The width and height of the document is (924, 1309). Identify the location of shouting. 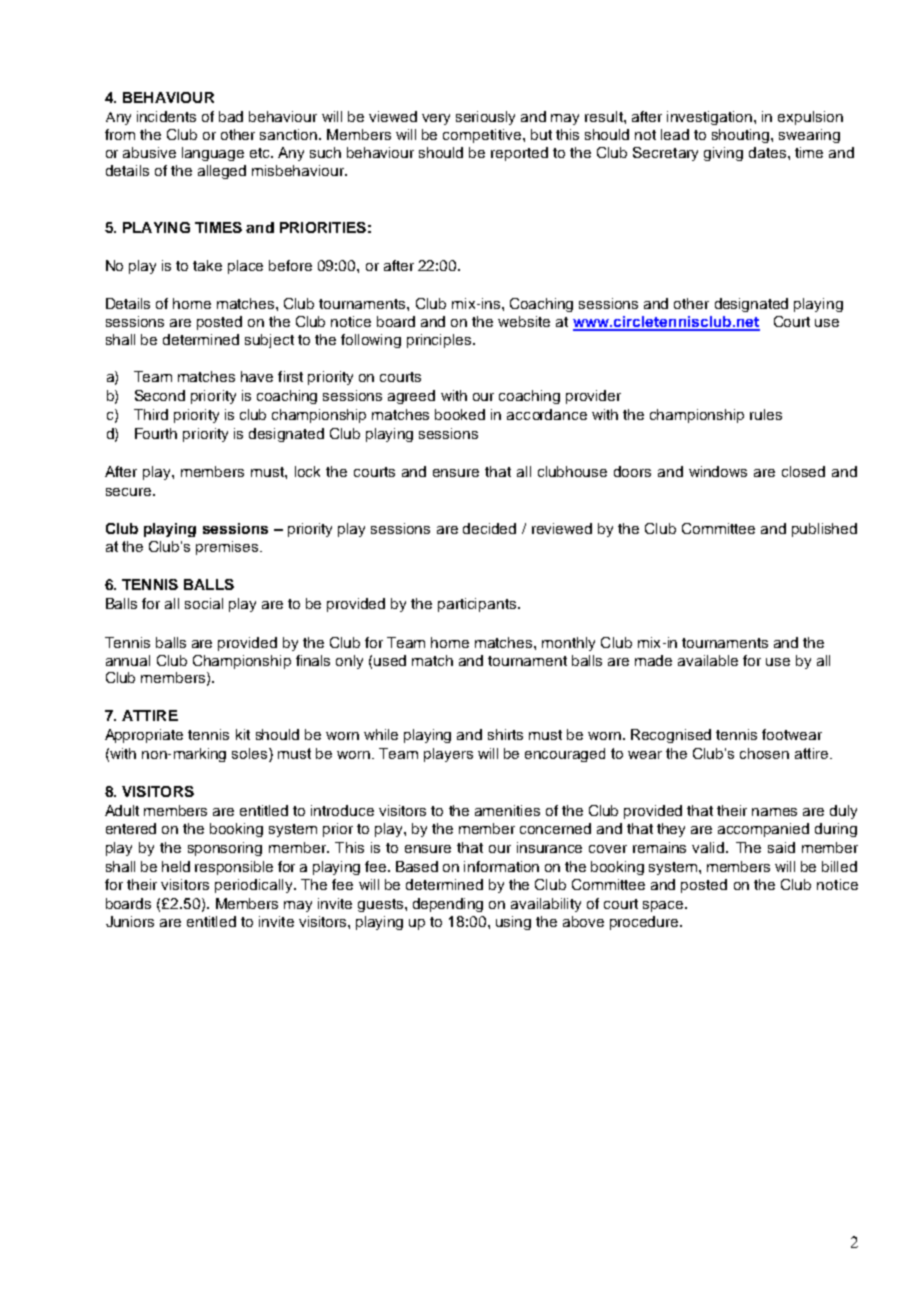
(742, 136).
